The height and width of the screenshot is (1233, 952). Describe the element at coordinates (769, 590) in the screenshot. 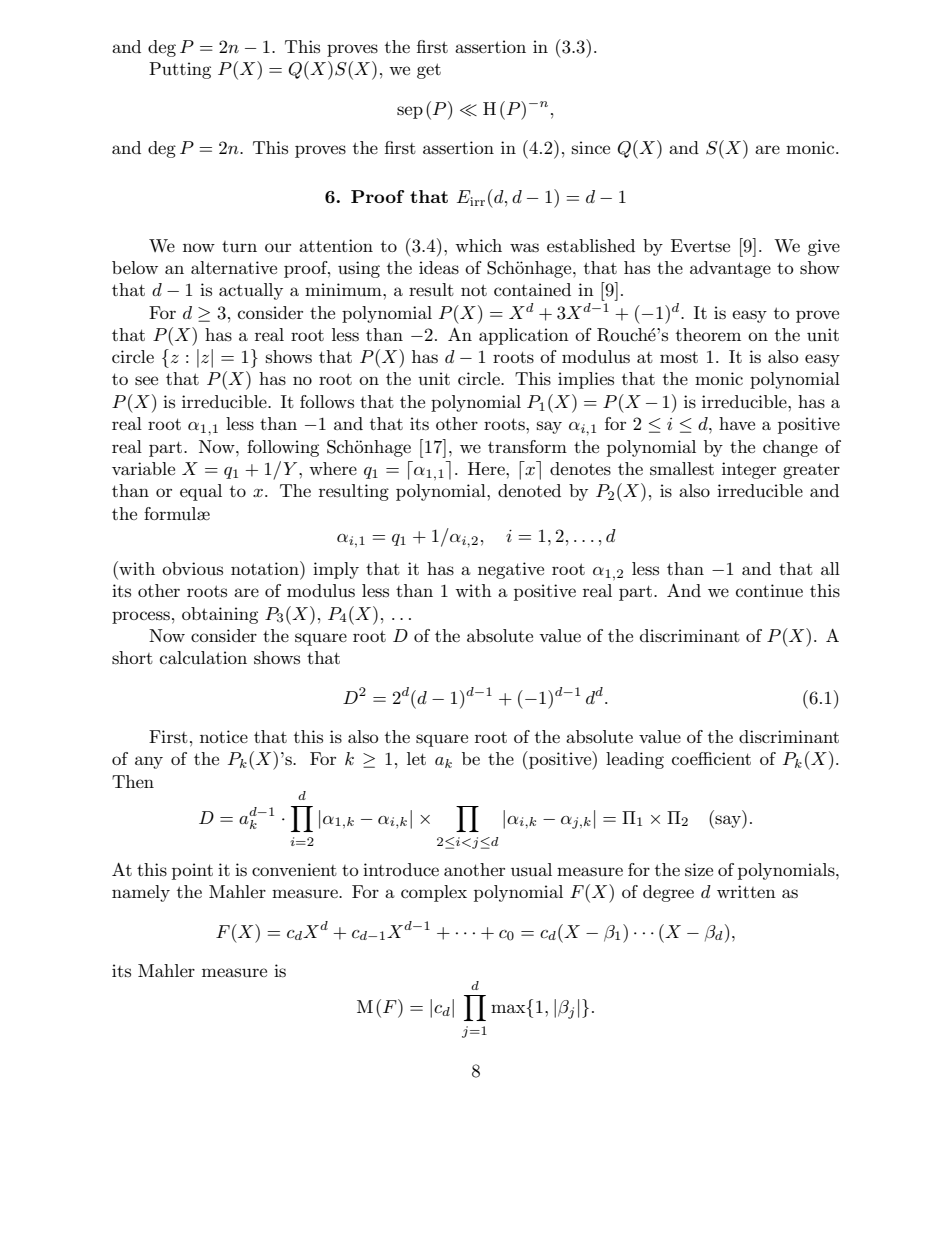

I see `continue` at that location.
